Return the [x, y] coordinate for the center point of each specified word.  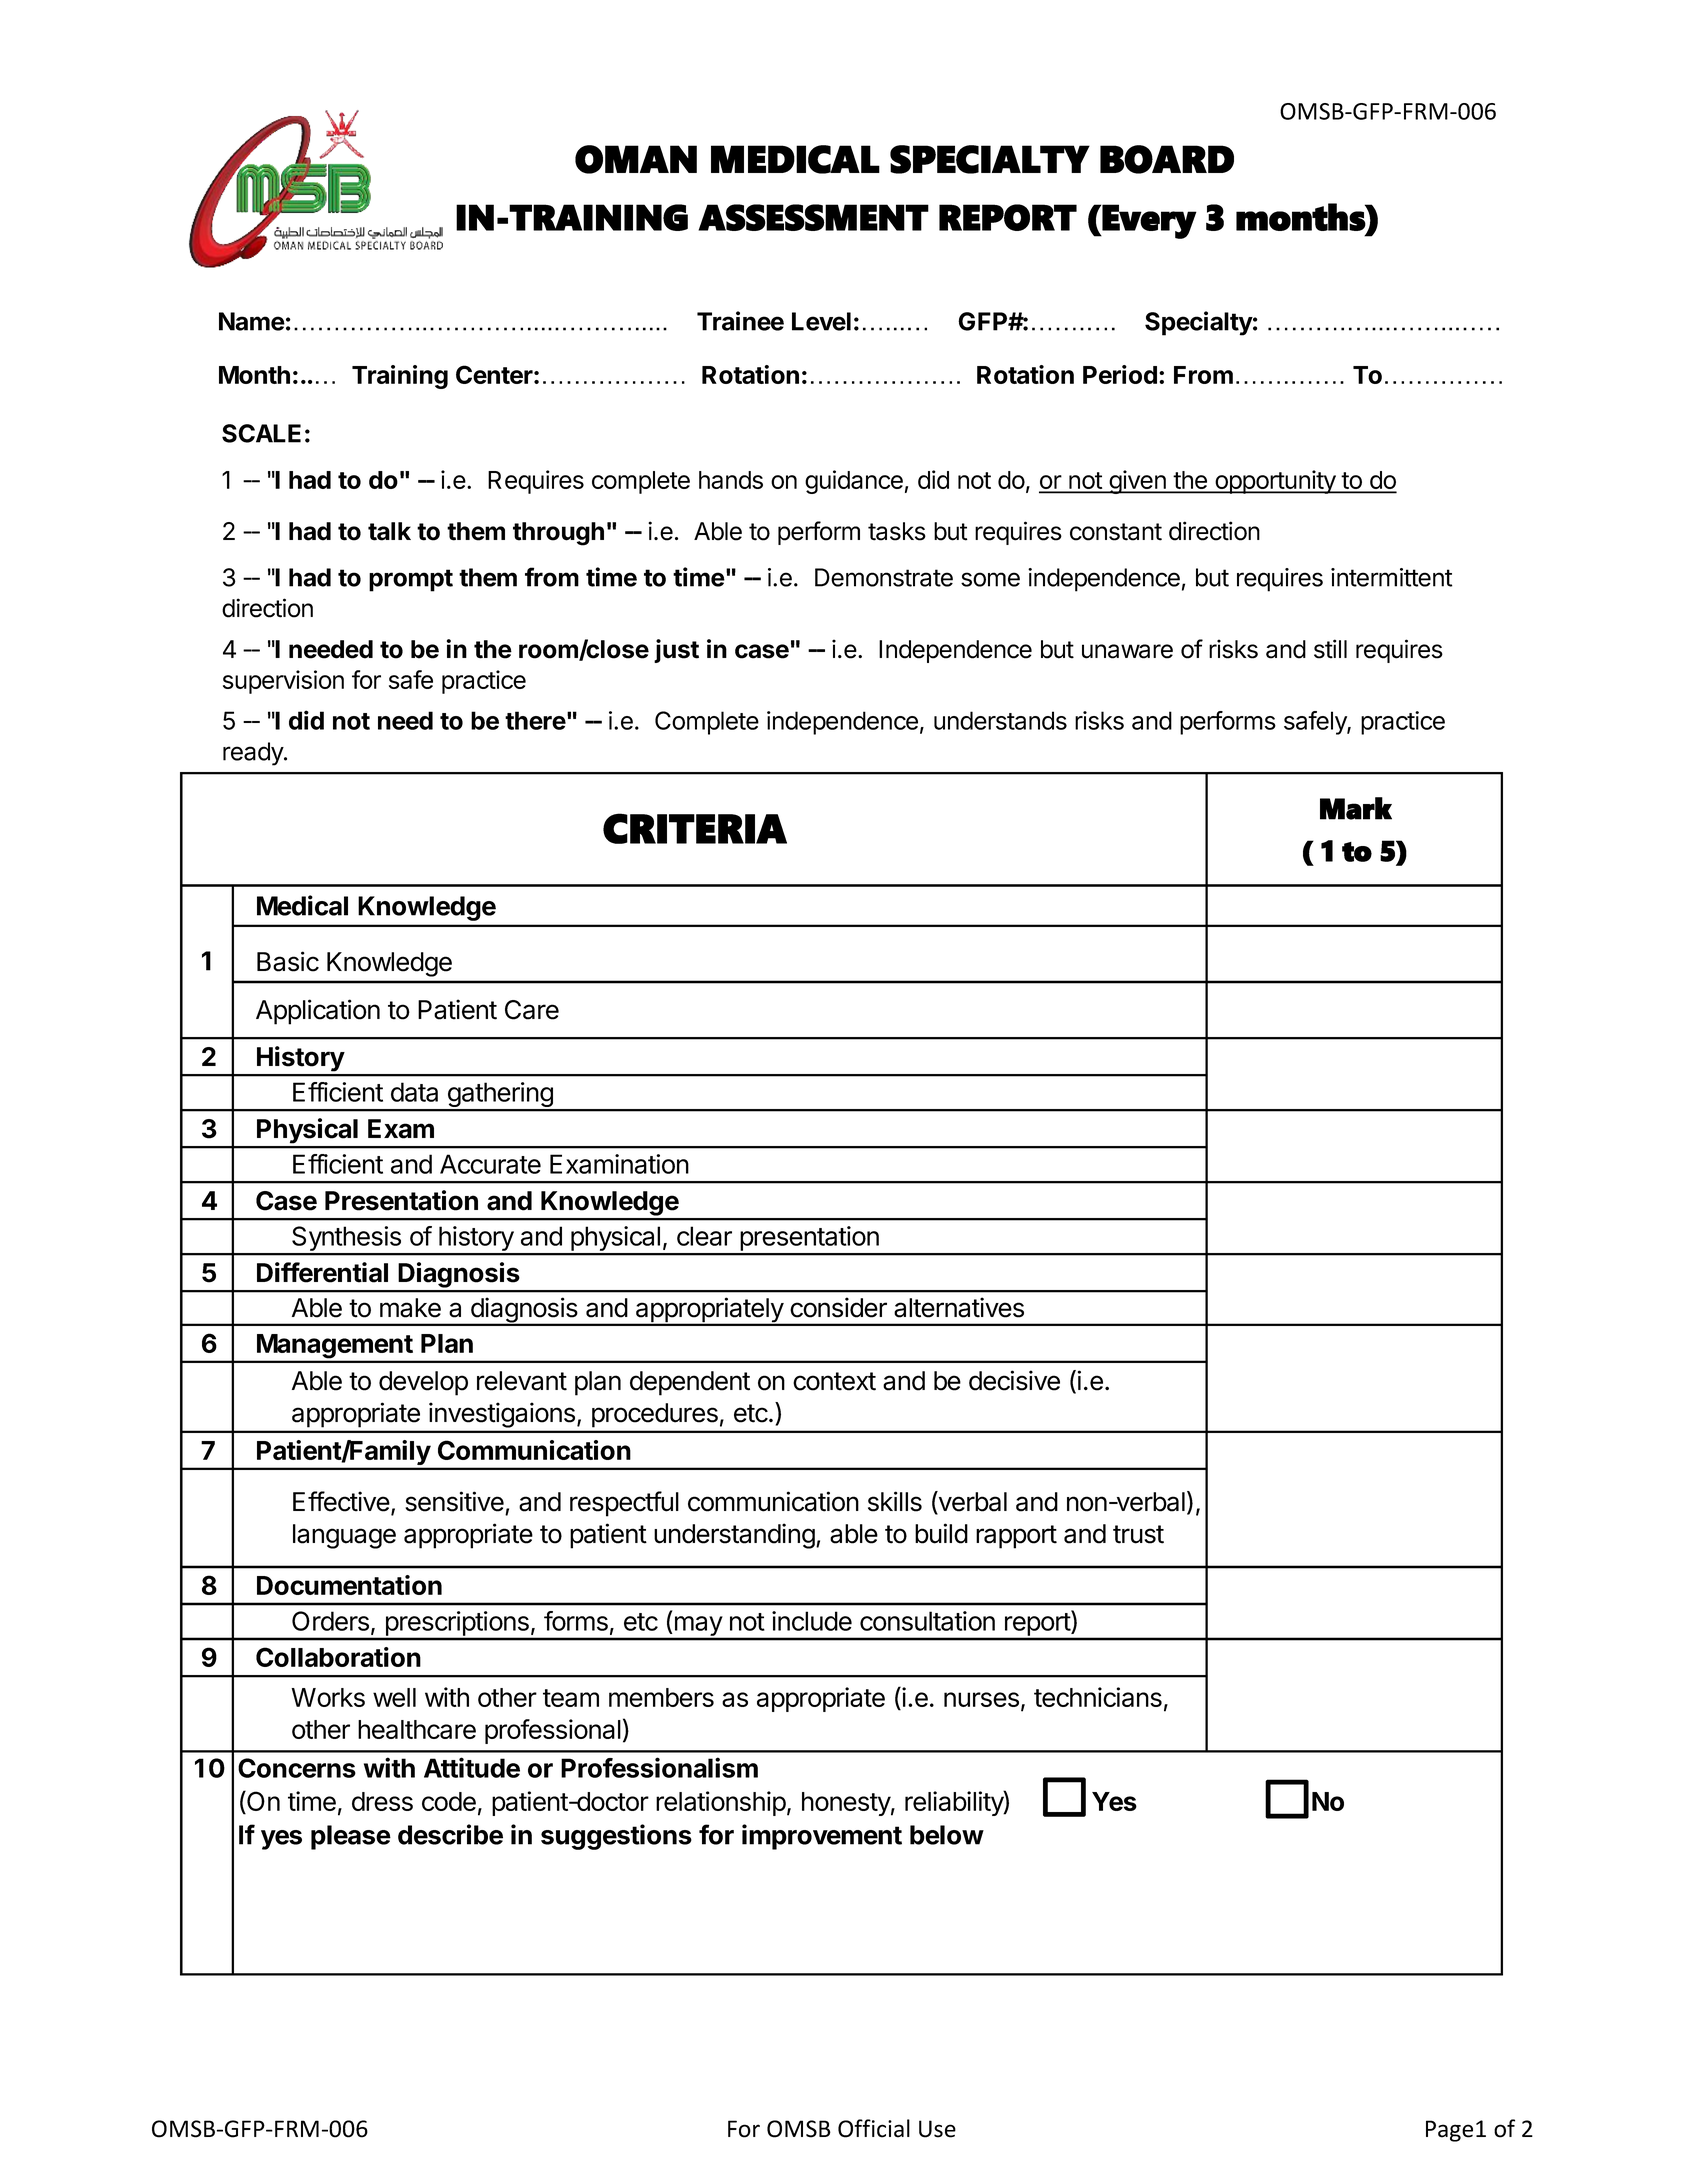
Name [252, 321]
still [1330, 649]
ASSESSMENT [813, 217]
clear [704, 1236]
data [414, 1092]
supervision [283, 682]
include [812, 1621]
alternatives [959, 1307]
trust [1138, 1534]
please [351, 1837]
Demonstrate [884, 577]
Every [1149, 221]
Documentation [349, 1585]
